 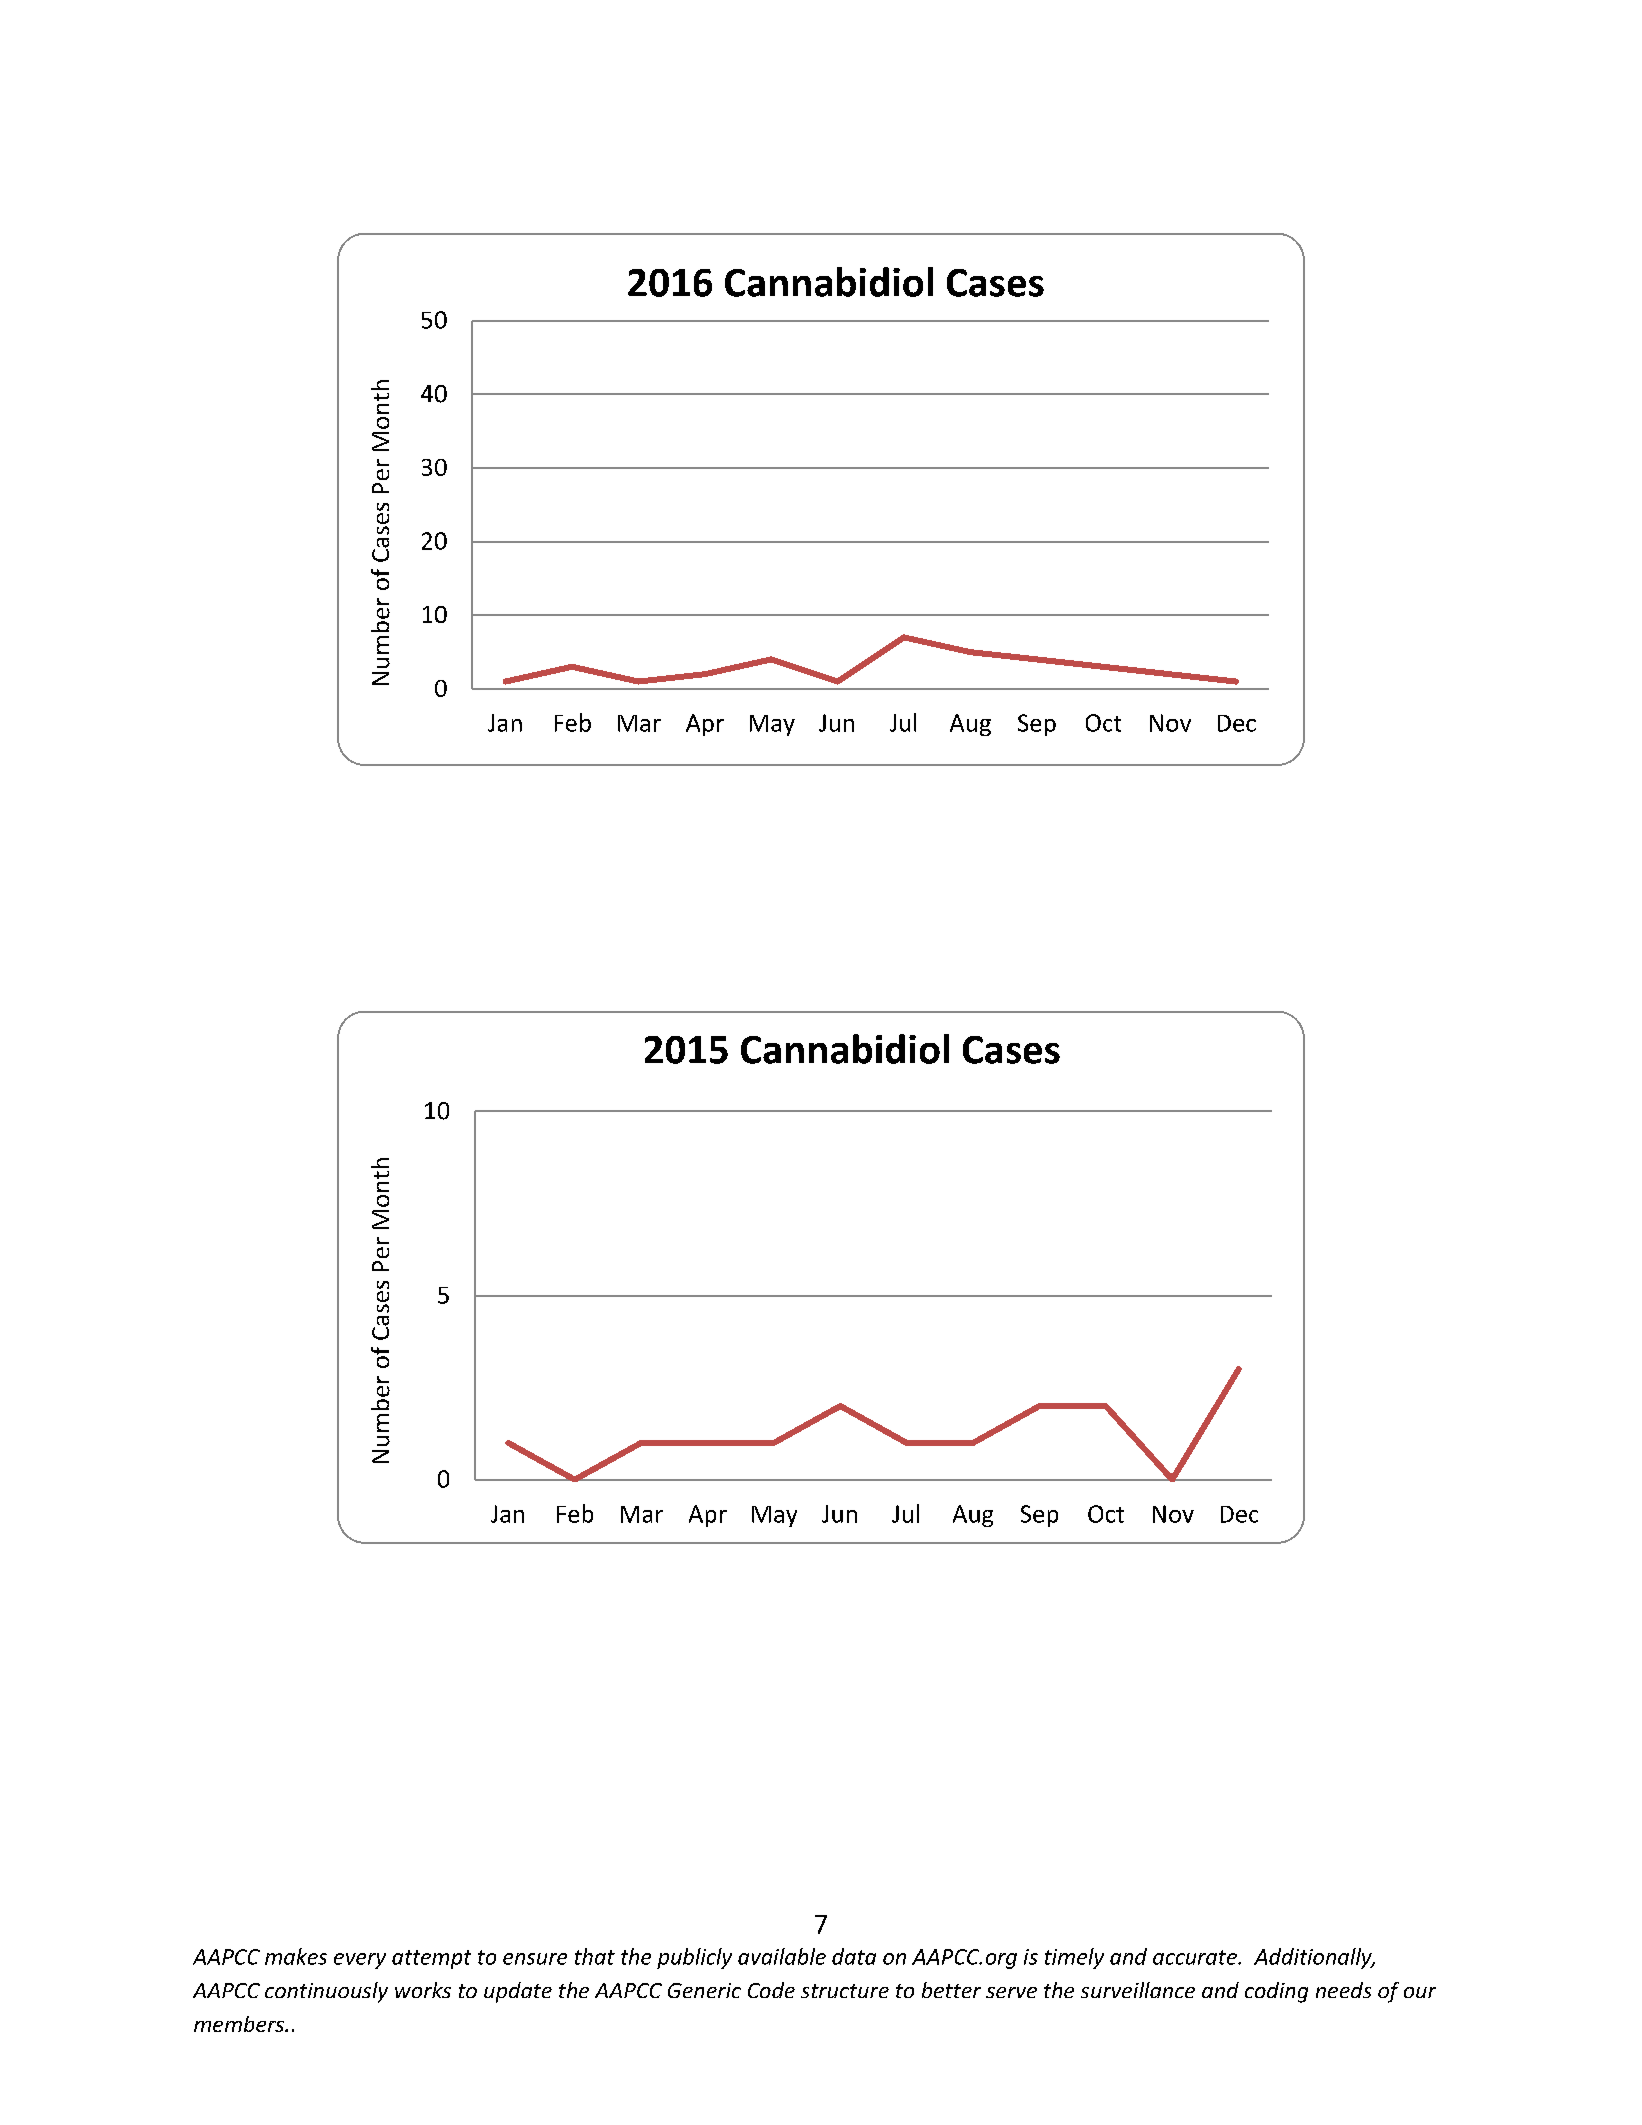 What do you see at coordinates (1276, 1992) in the document?
I see `coding` at bounding box center [1276, 1992].
